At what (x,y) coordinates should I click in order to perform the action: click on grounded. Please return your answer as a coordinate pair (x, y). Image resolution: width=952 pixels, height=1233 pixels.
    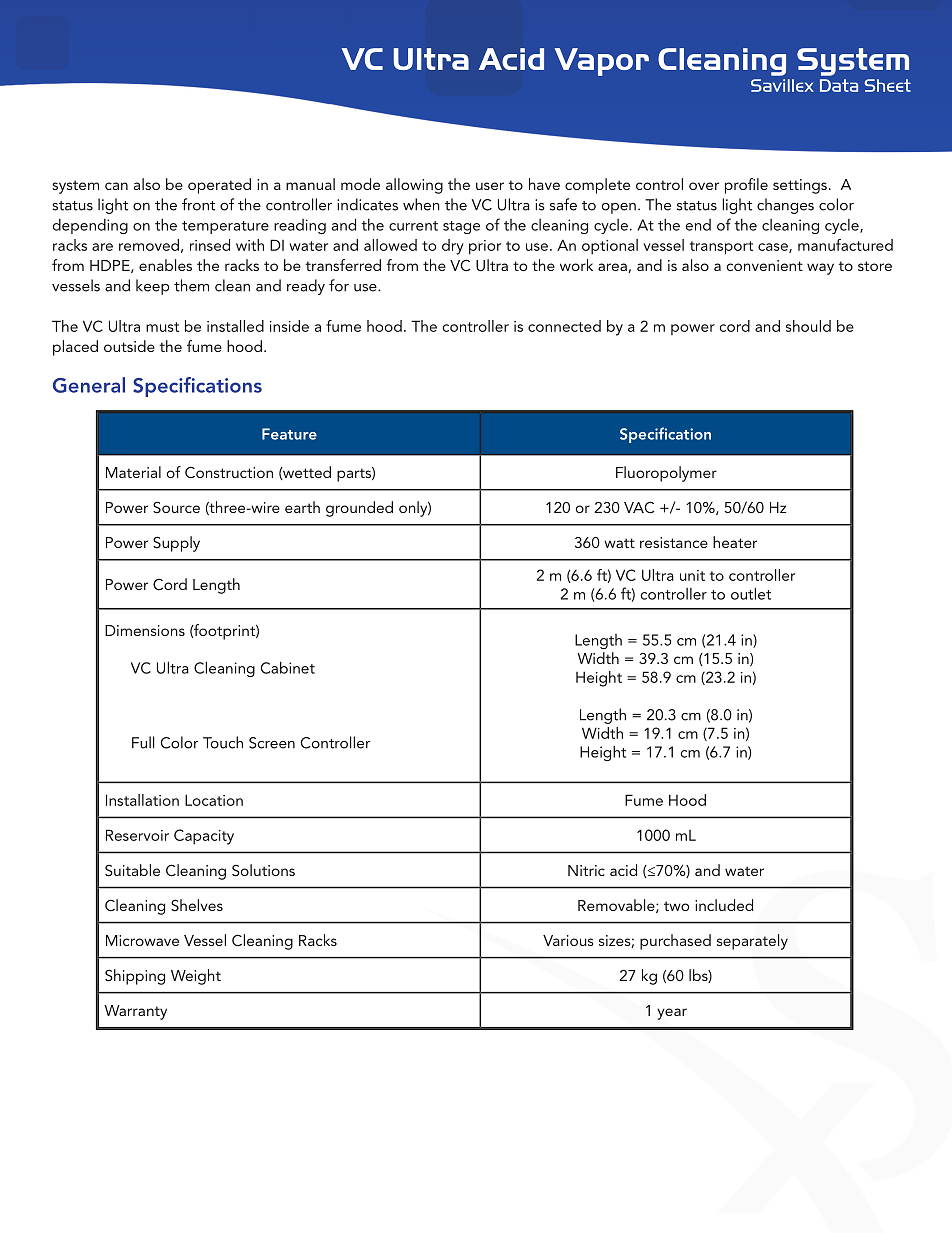
    Looking at the image, I should click on (359, 509).
